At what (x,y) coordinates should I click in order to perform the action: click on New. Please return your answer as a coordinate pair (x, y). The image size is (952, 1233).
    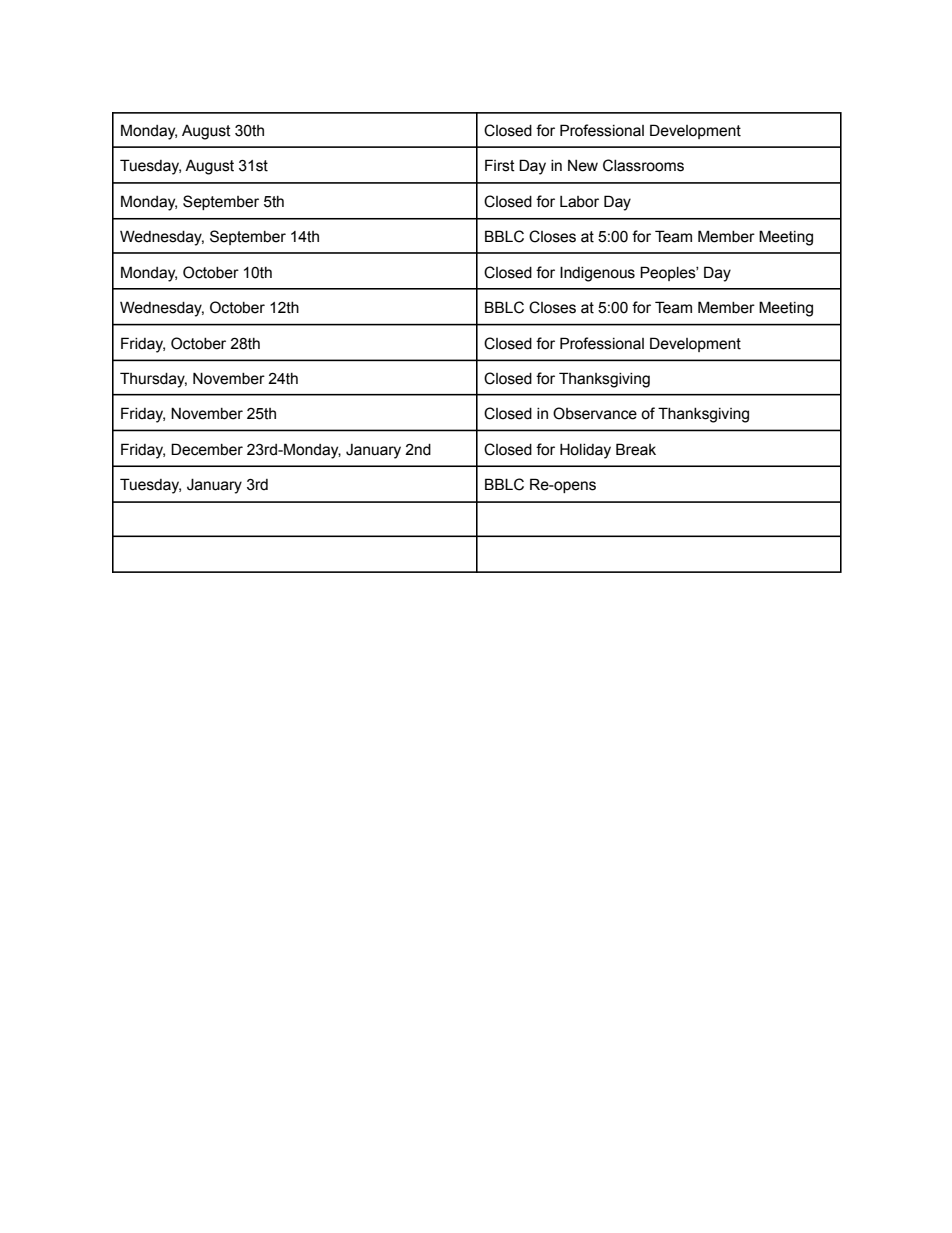
    Looking at the image, I should click on (583, 166).
